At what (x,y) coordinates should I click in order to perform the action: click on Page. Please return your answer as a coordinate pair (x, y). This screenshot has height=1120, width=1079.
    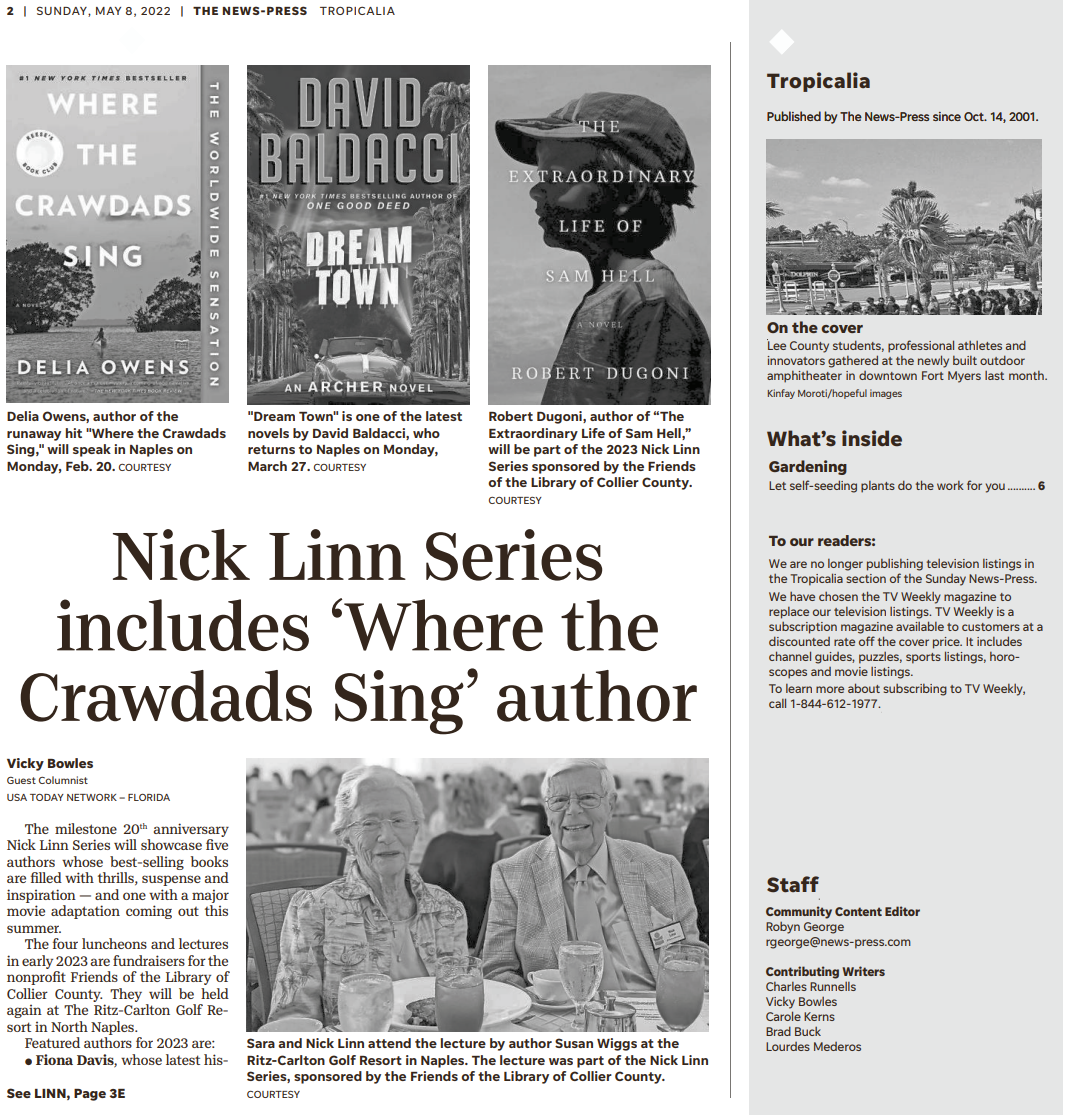
    Looking at the image, I should click on (90, 1095).
